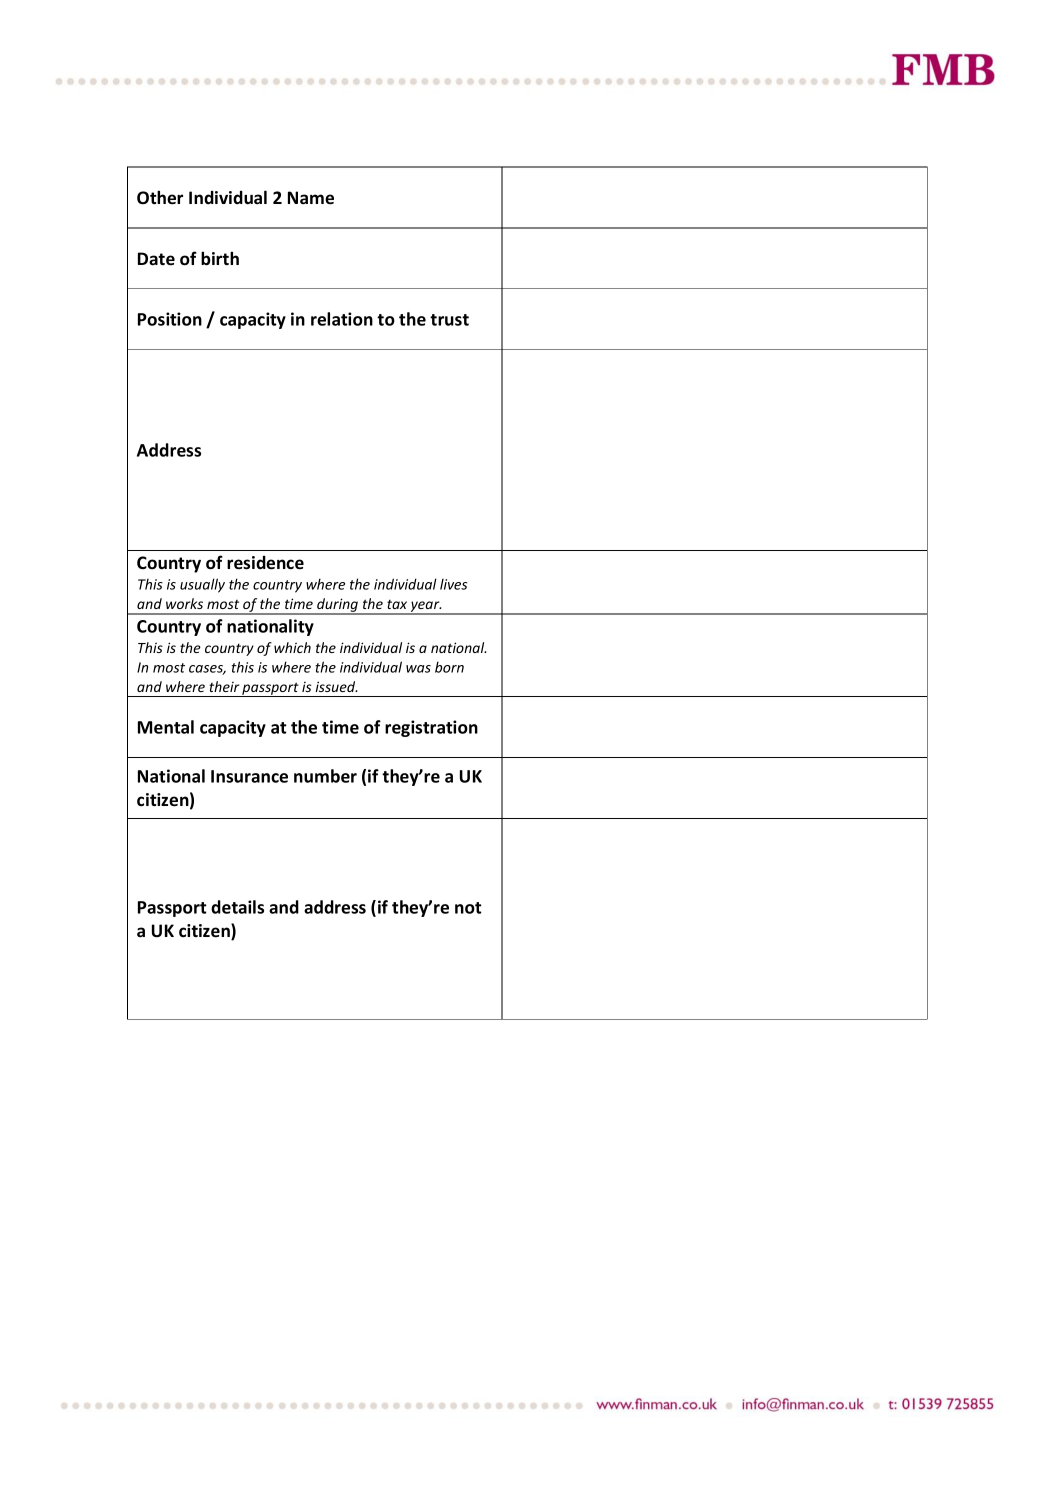  What do you see at coordinates (160, 197) in the document?
I see `Other` at bounding box center [160, 197].
